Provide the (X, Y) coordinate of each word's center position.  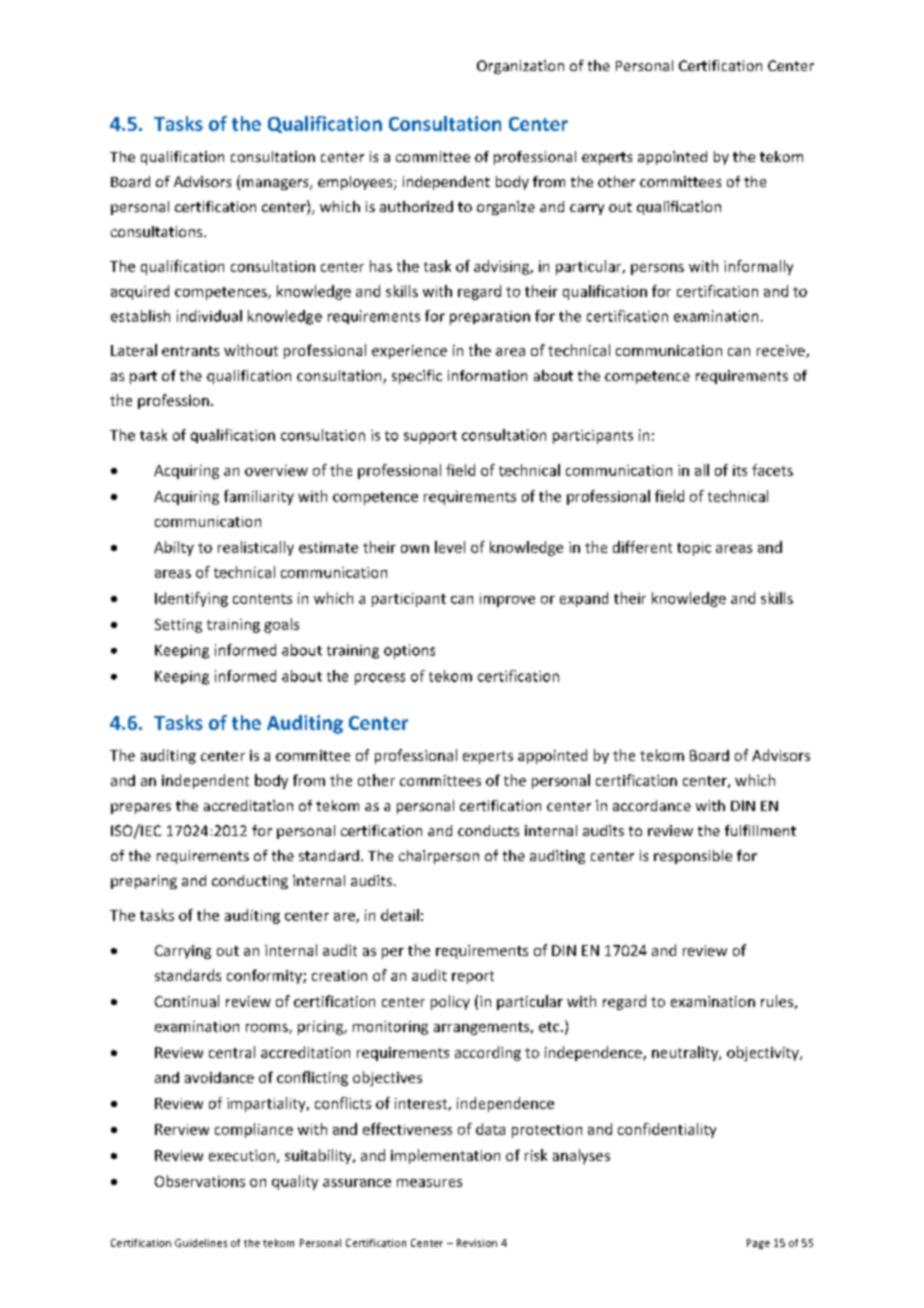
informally (758, 267)
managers (276, 184)
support (430, 437)
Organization (520, 67)
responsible (693, 857)
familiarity (259, 497)
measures (429, 1183)
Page (758, 1244)
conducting (250, 882)
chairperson (439, 857)
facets (772, 470)
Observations (200, 1181)
